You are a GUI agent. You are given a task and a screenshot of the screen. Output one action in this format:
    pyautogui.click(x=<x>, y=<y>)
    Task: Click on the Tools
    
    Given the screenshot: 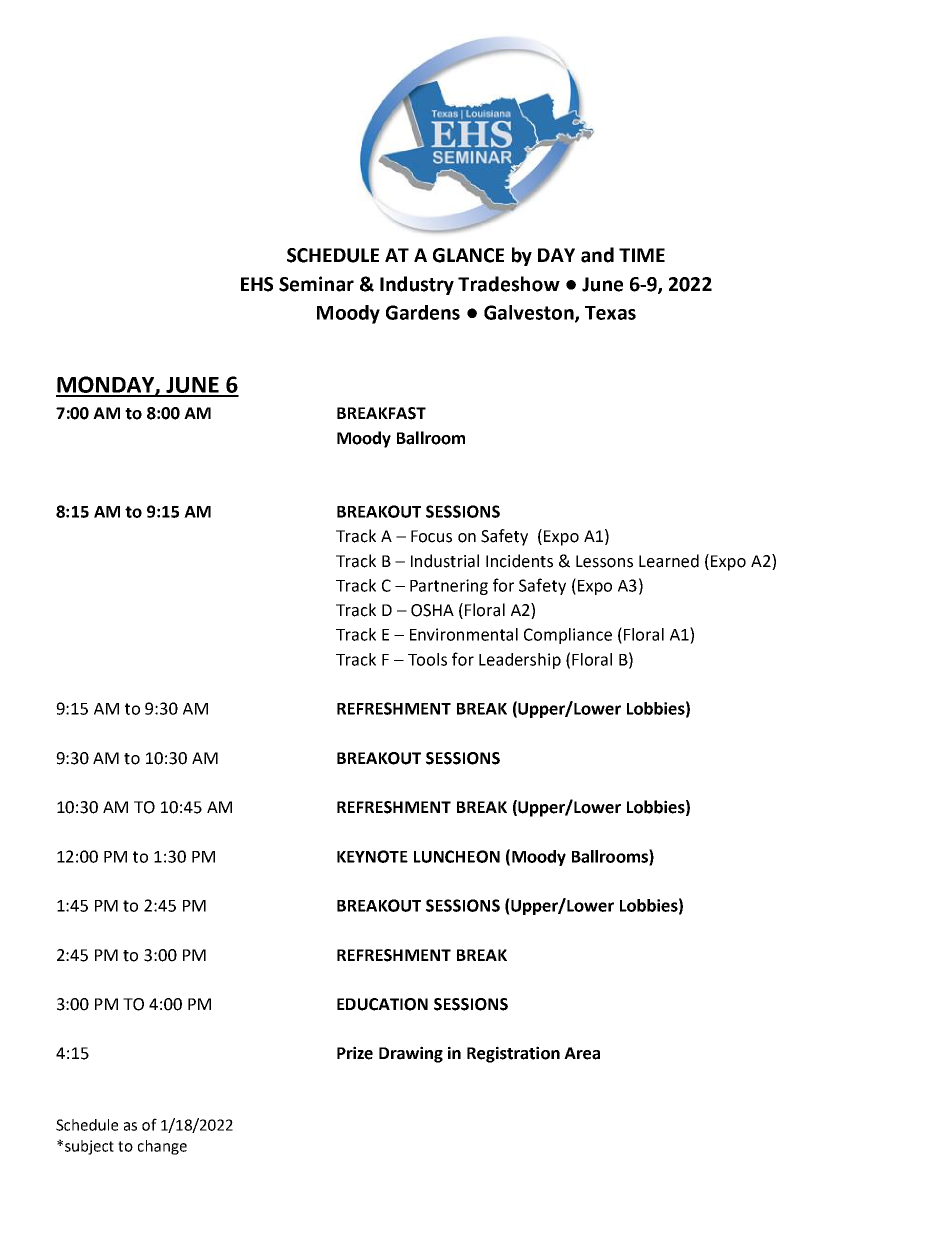 What is the action you would take?
    pyautogui.click(x=427, y=659)
